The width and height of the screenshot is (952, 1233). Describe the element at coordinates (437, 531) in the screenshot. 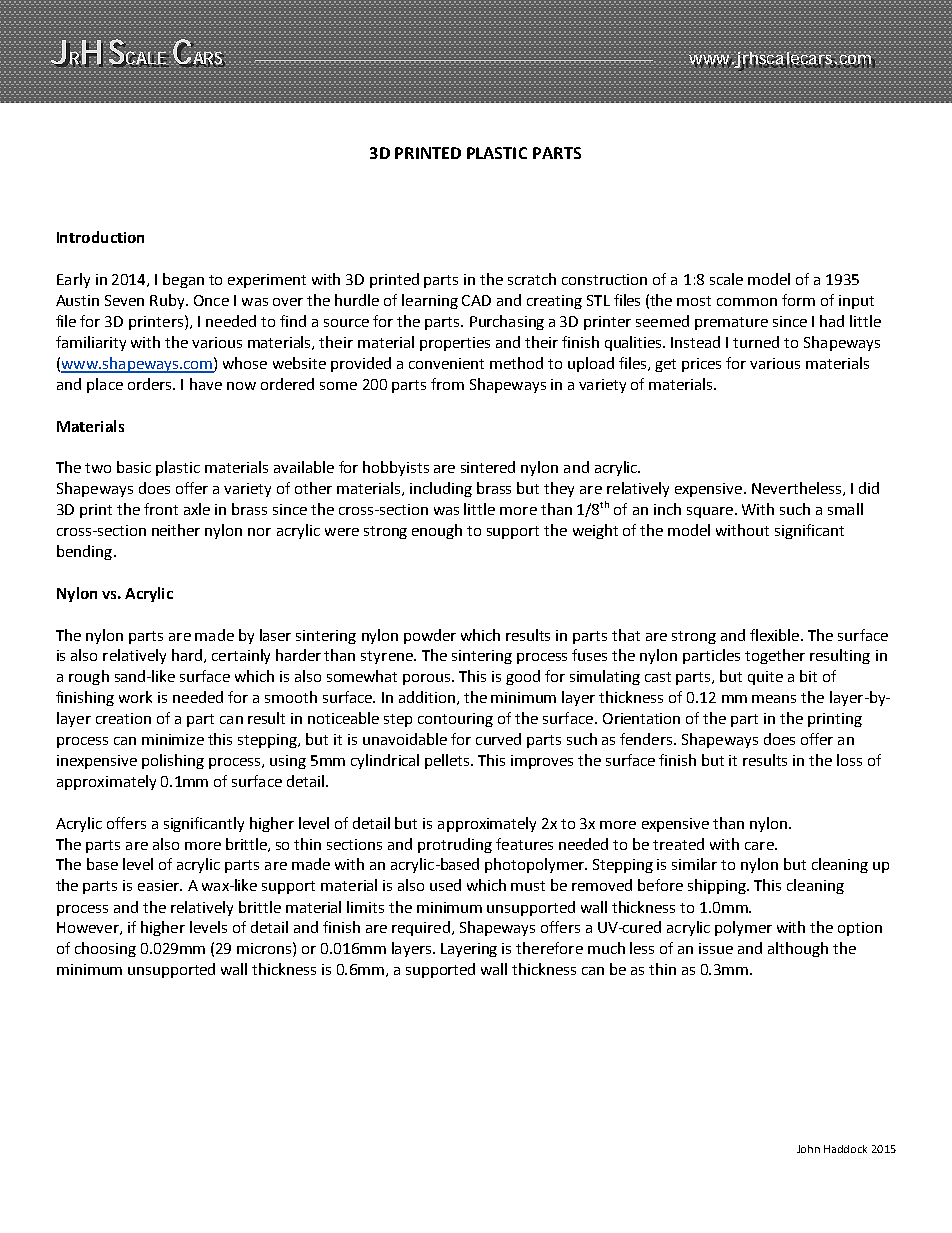

I see `enough` at that location.
